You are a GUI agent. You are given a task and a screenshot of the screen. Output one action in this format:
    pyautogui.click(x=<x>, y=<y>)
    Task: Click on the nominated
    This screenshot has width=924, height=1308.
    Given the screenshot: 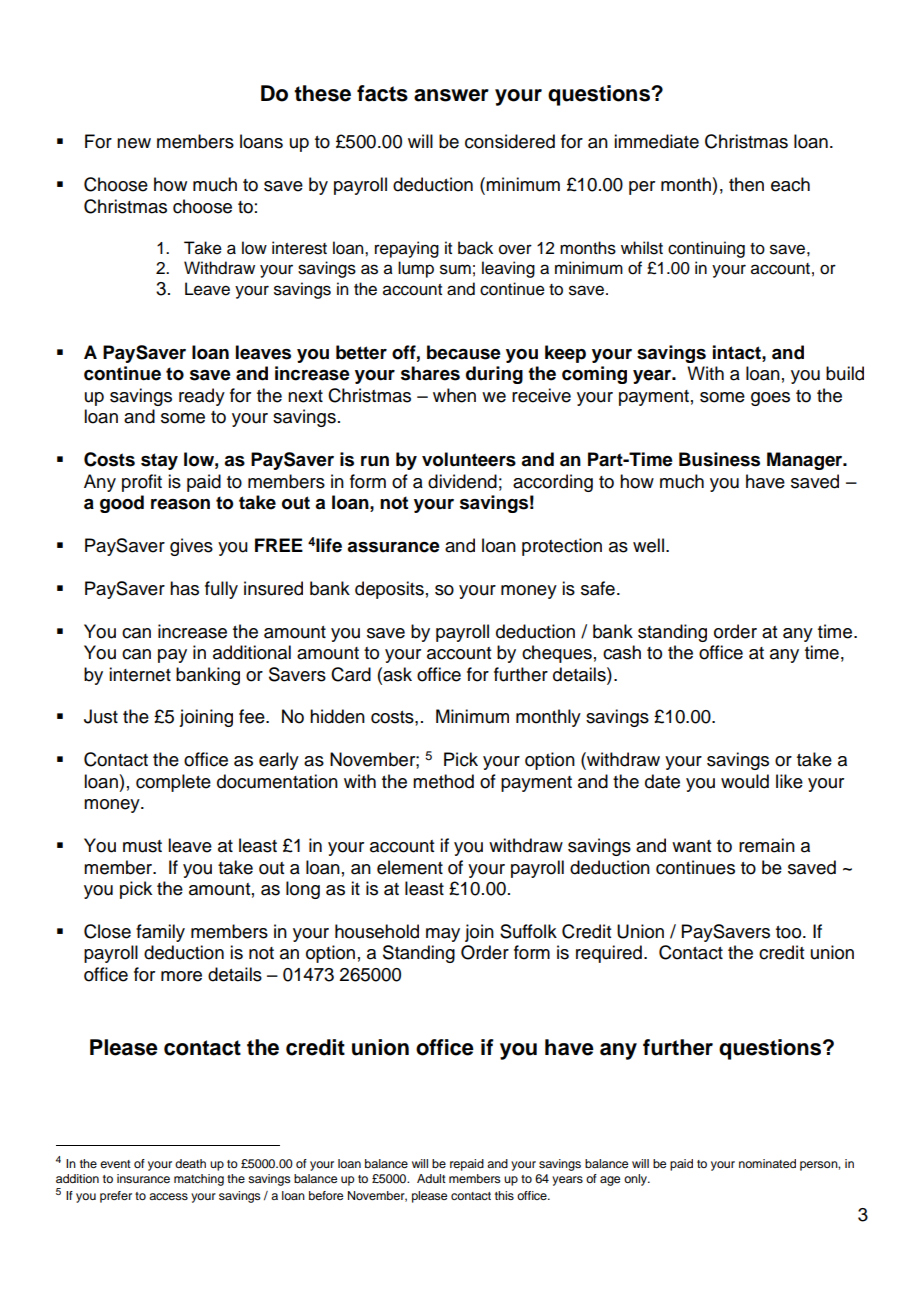 What is the action you would take?
    pyautogui.click(x=767, y=1163)
